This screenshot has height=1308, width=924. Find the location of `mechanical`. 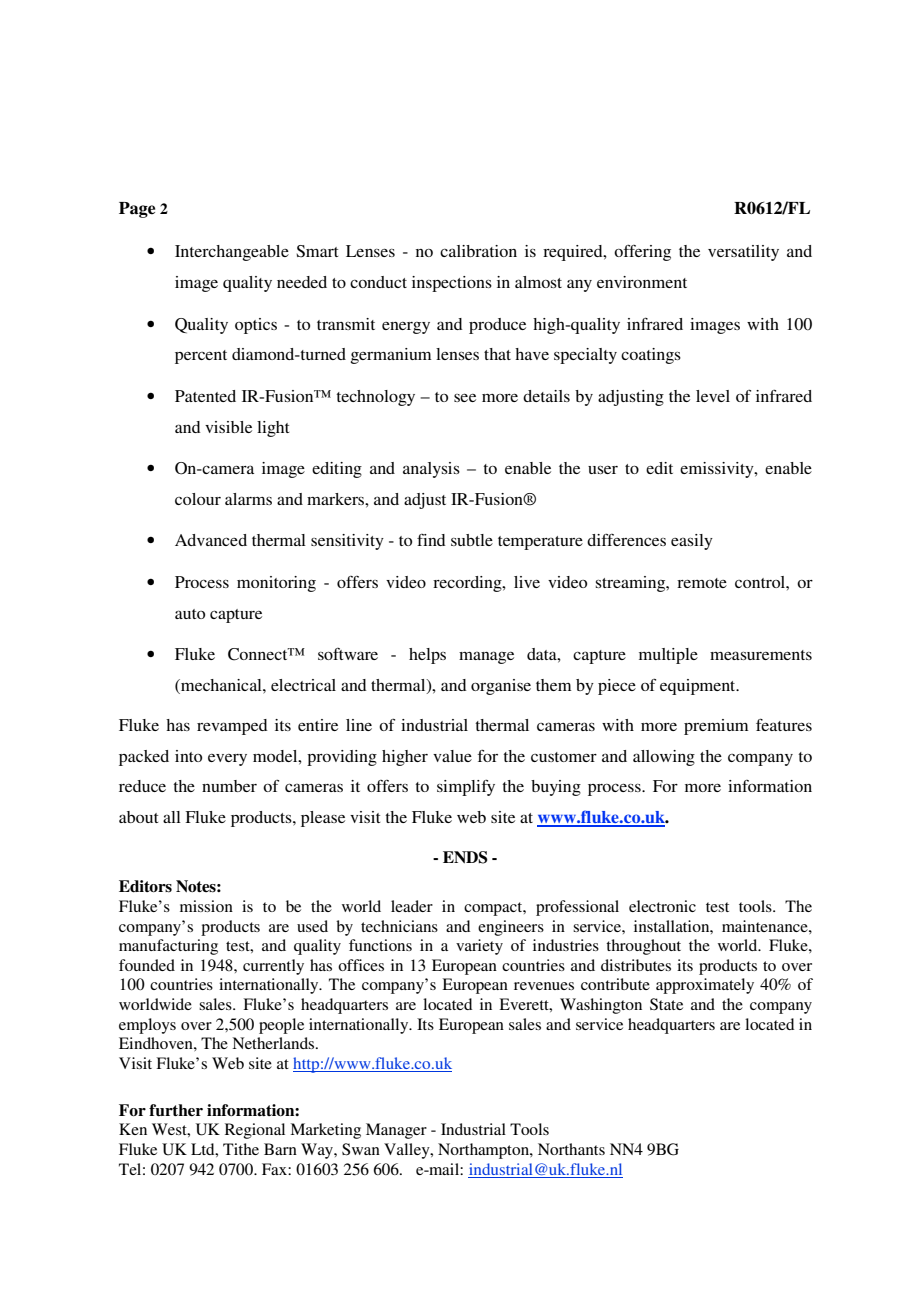

mechanical is located at coordinates (221, 685).
